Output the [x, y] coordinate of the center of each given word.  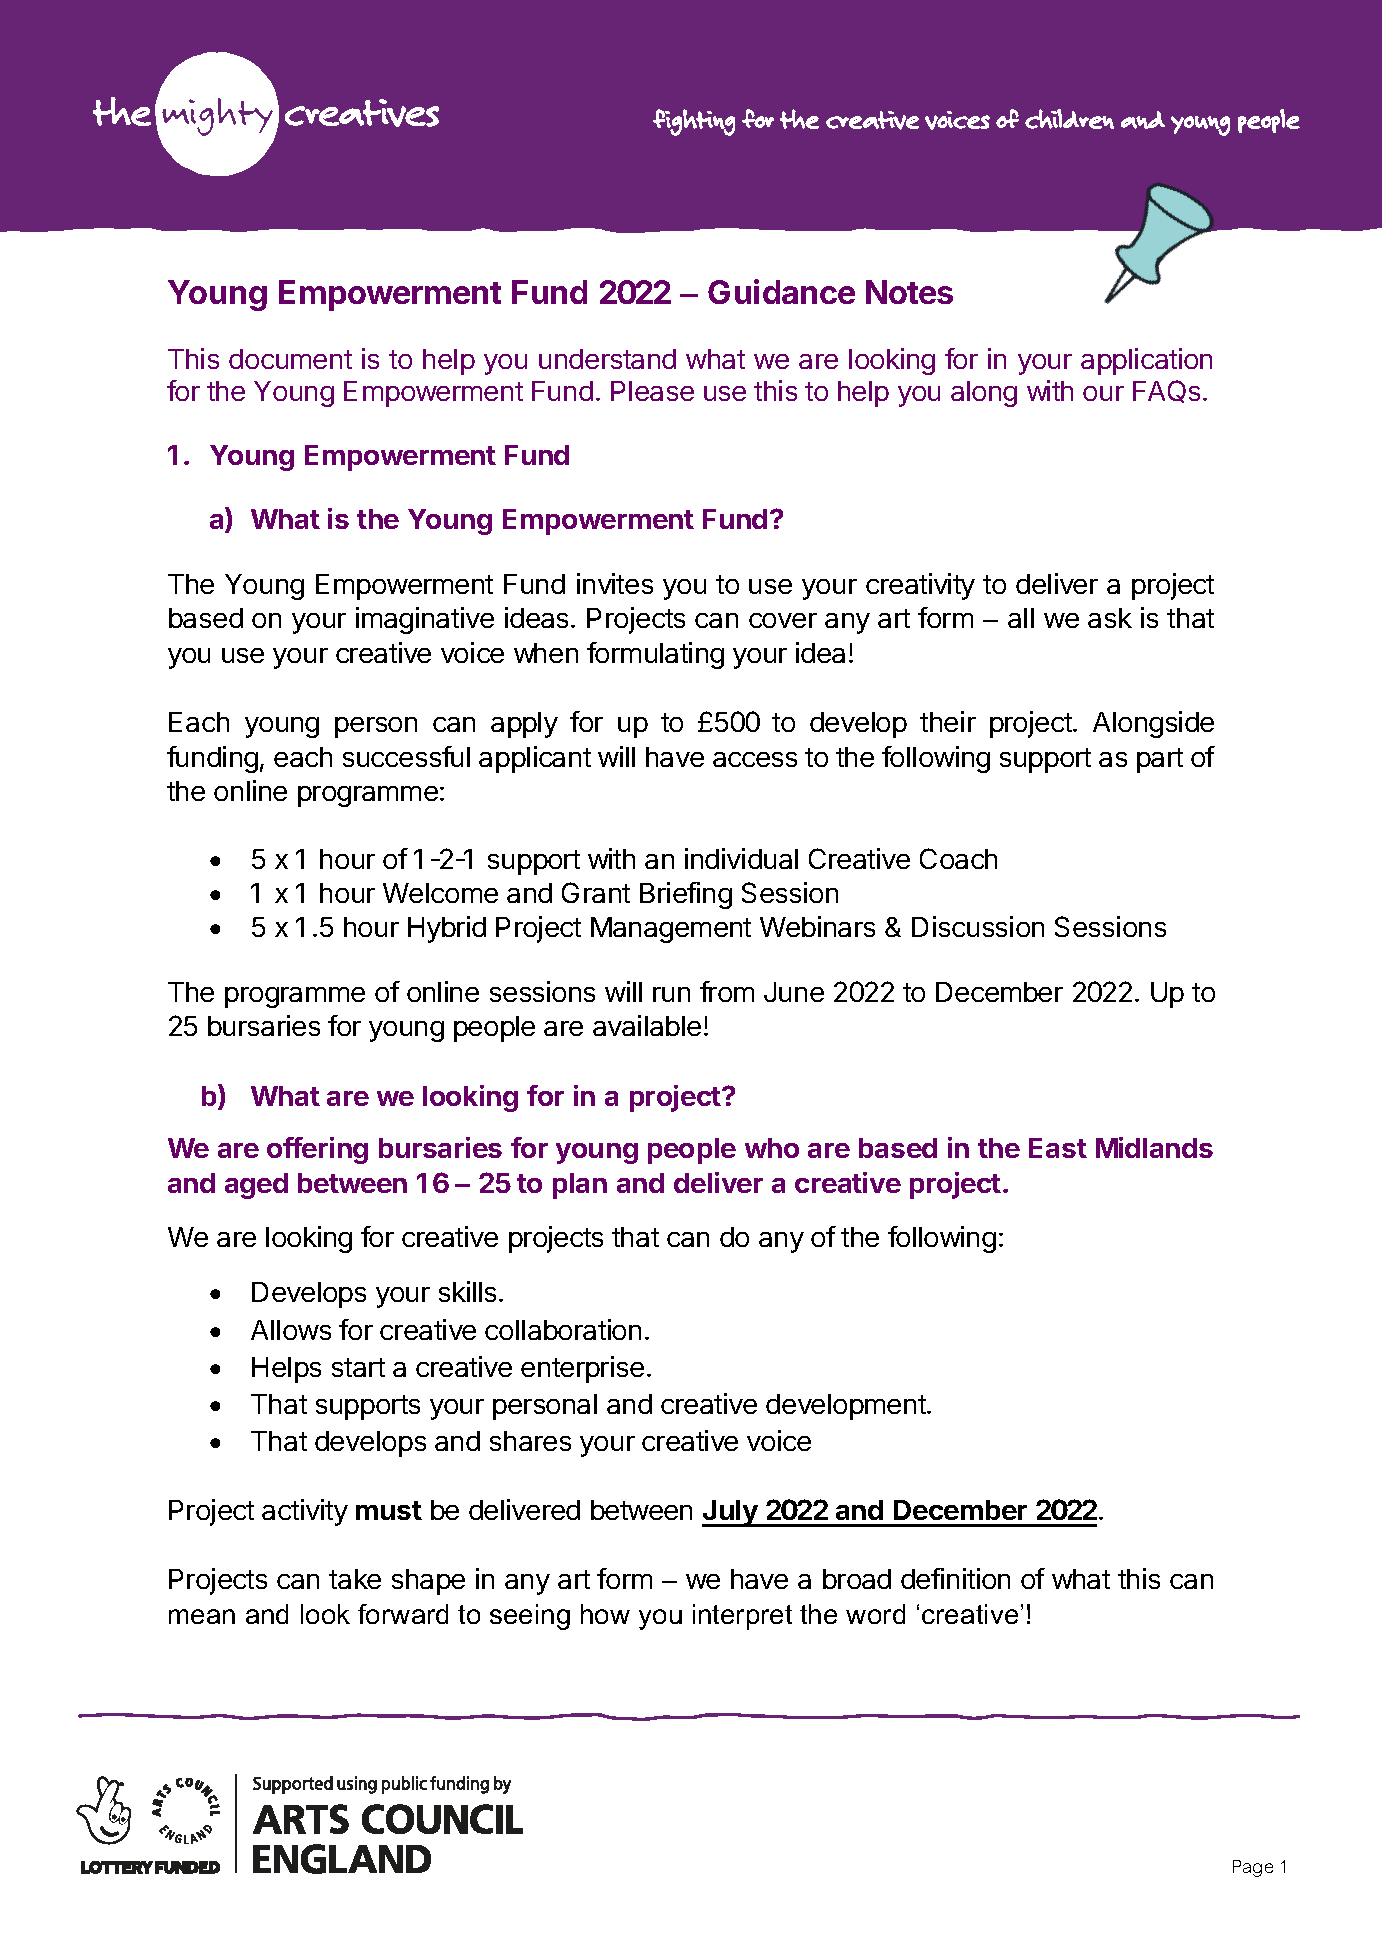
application [1146, 361]
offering [317, 1150]
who [772, 1148]
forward [403, 1614]
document [290, 359]
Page [1253, 1868]
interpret [742, 1617]
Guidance [781, 291]
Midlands [1154, 1147]
